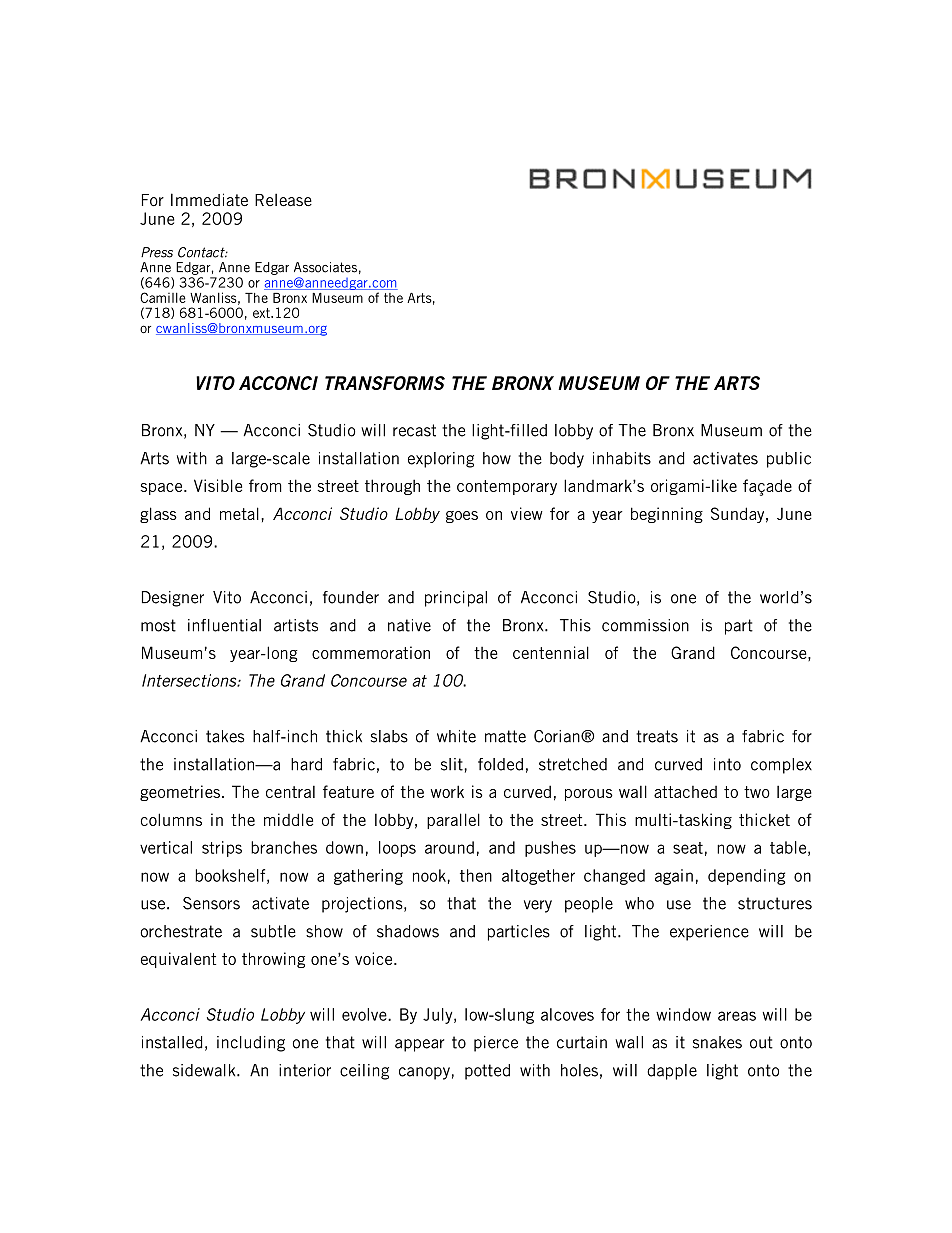  I want to click on beginning, so click(667, 515).
